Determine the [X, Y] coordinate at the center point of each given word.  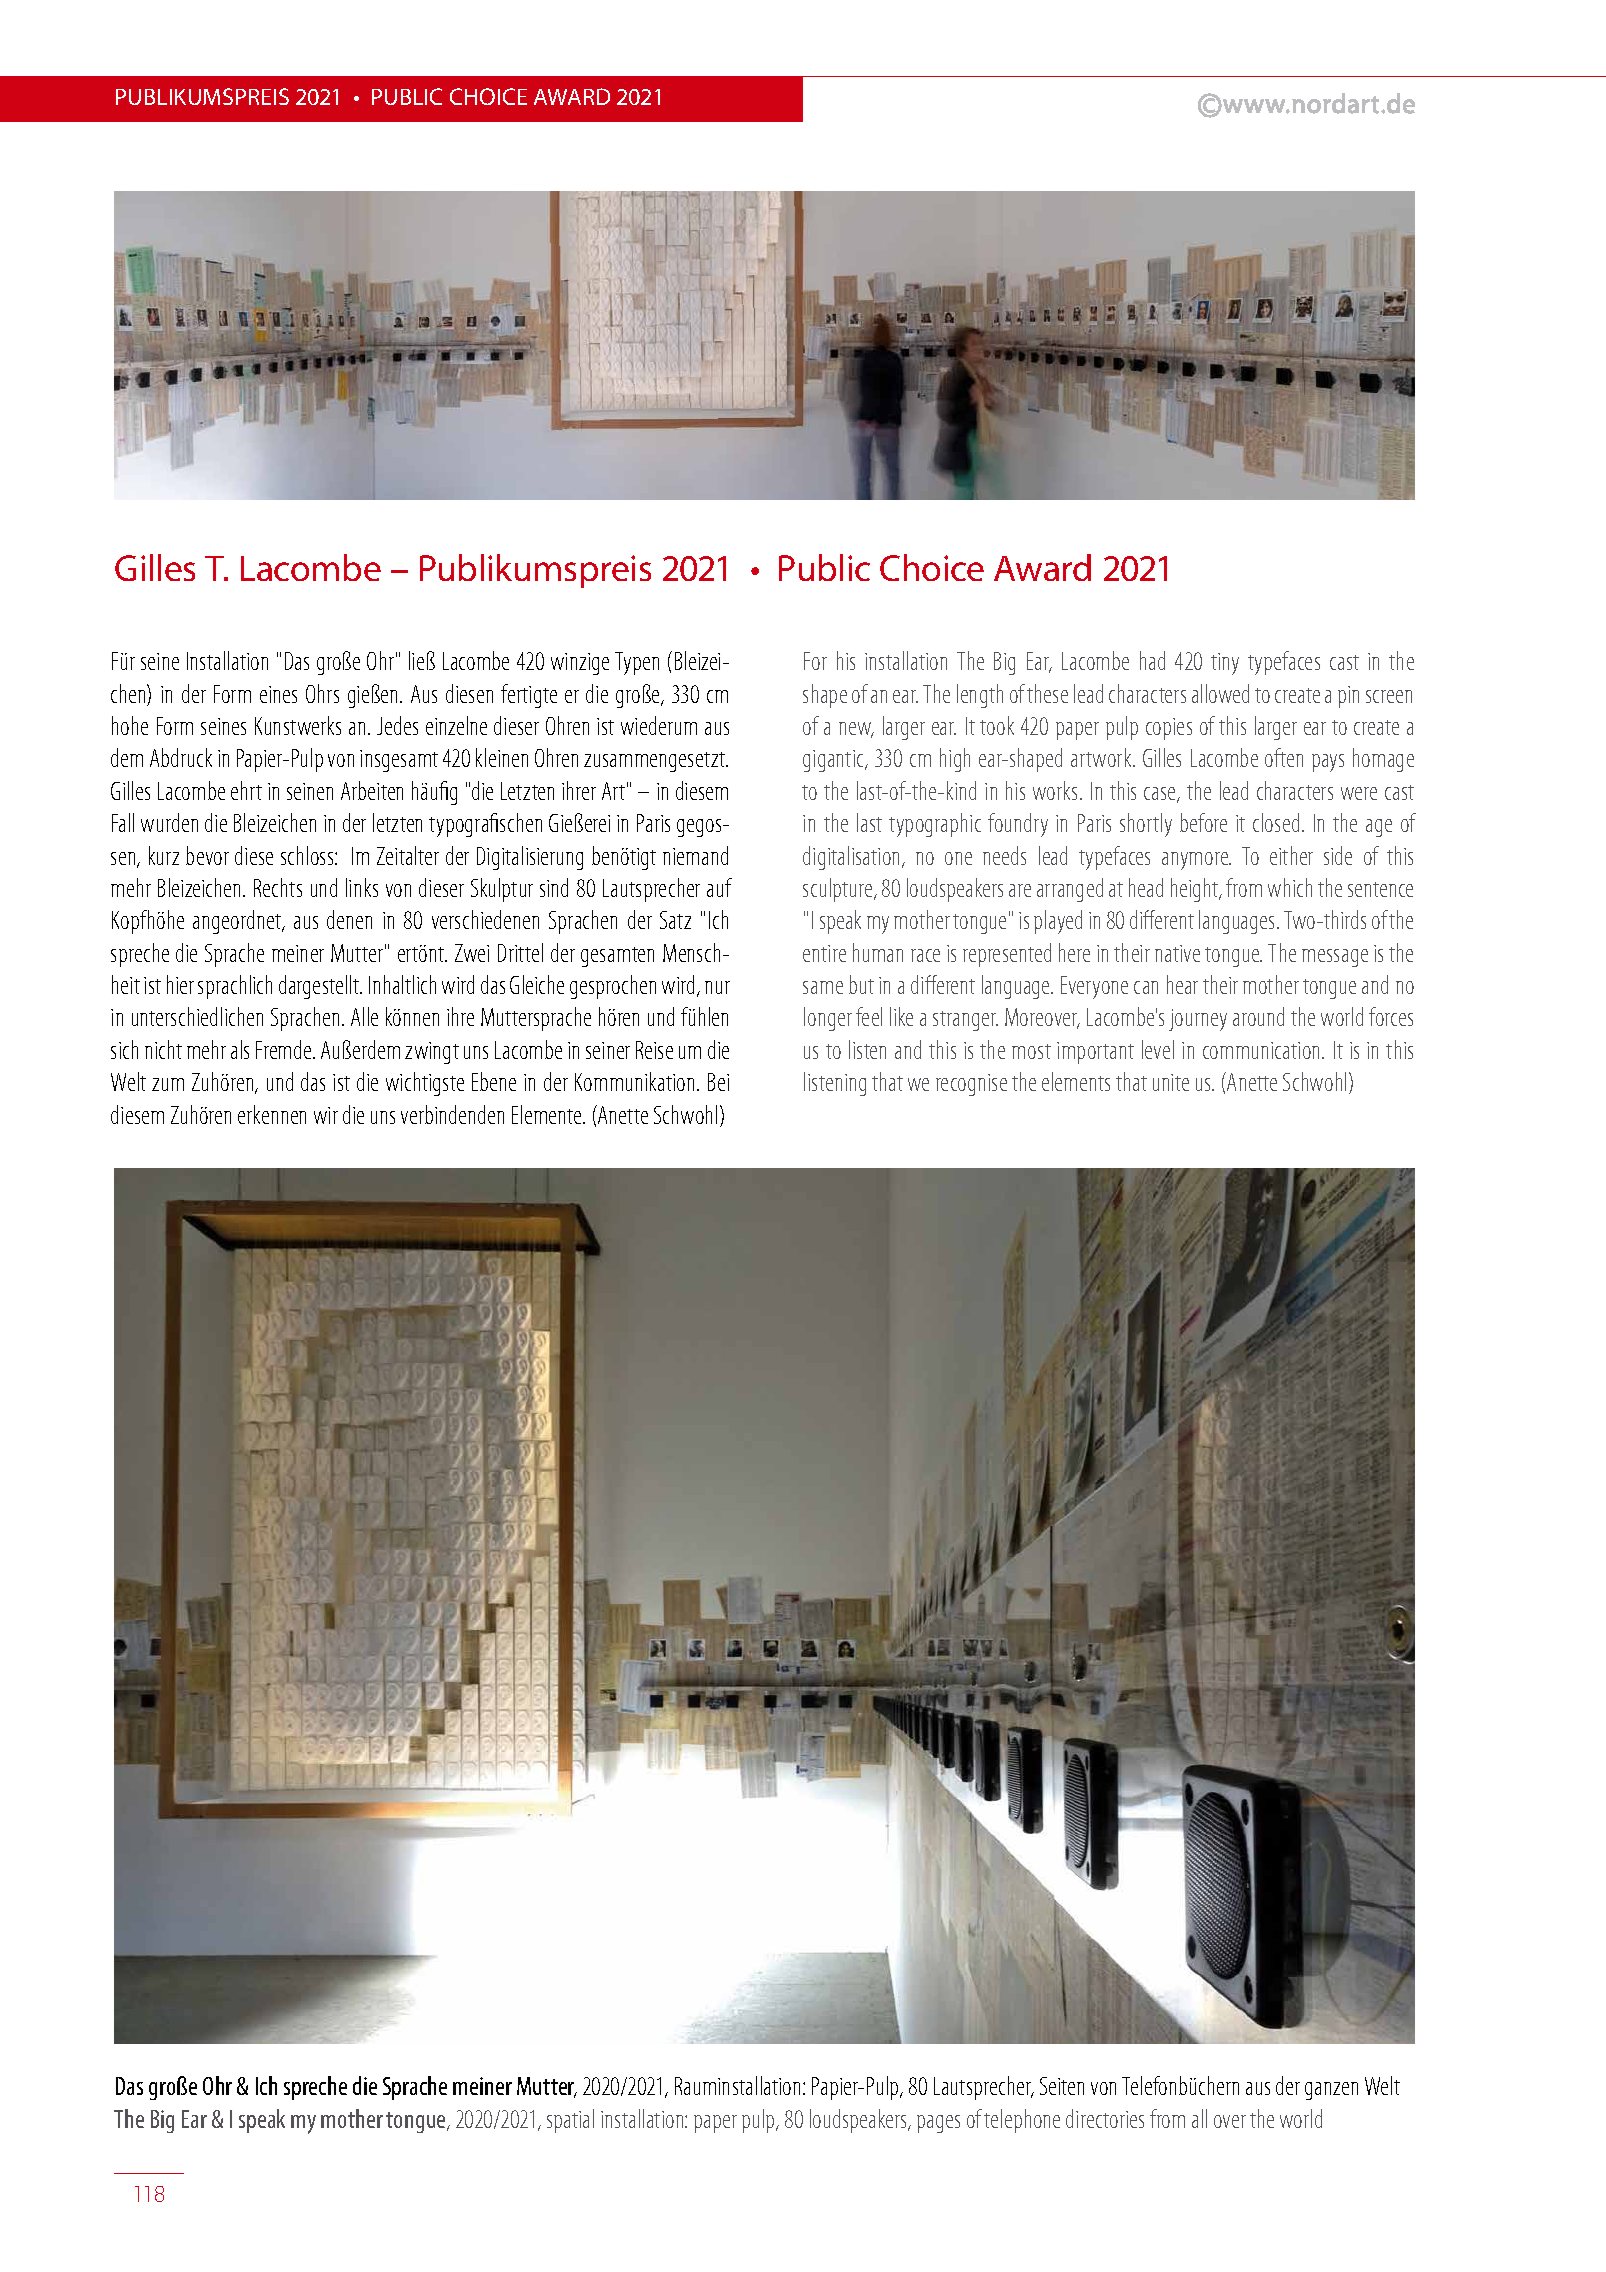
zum [168, 1084]
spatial [570, 2121]
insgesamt [399, 761]
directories [1105, 2118]
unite [1171, 1082]
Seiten [1062, 2086]
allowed [1220, 693]
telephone [1022, 2121]
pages [938, 2124]
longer [828, 1019]
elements [1076, 1081]
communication [1263, 1050]
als [240, 1049]
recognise [971, 1085]
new [856, 730]
